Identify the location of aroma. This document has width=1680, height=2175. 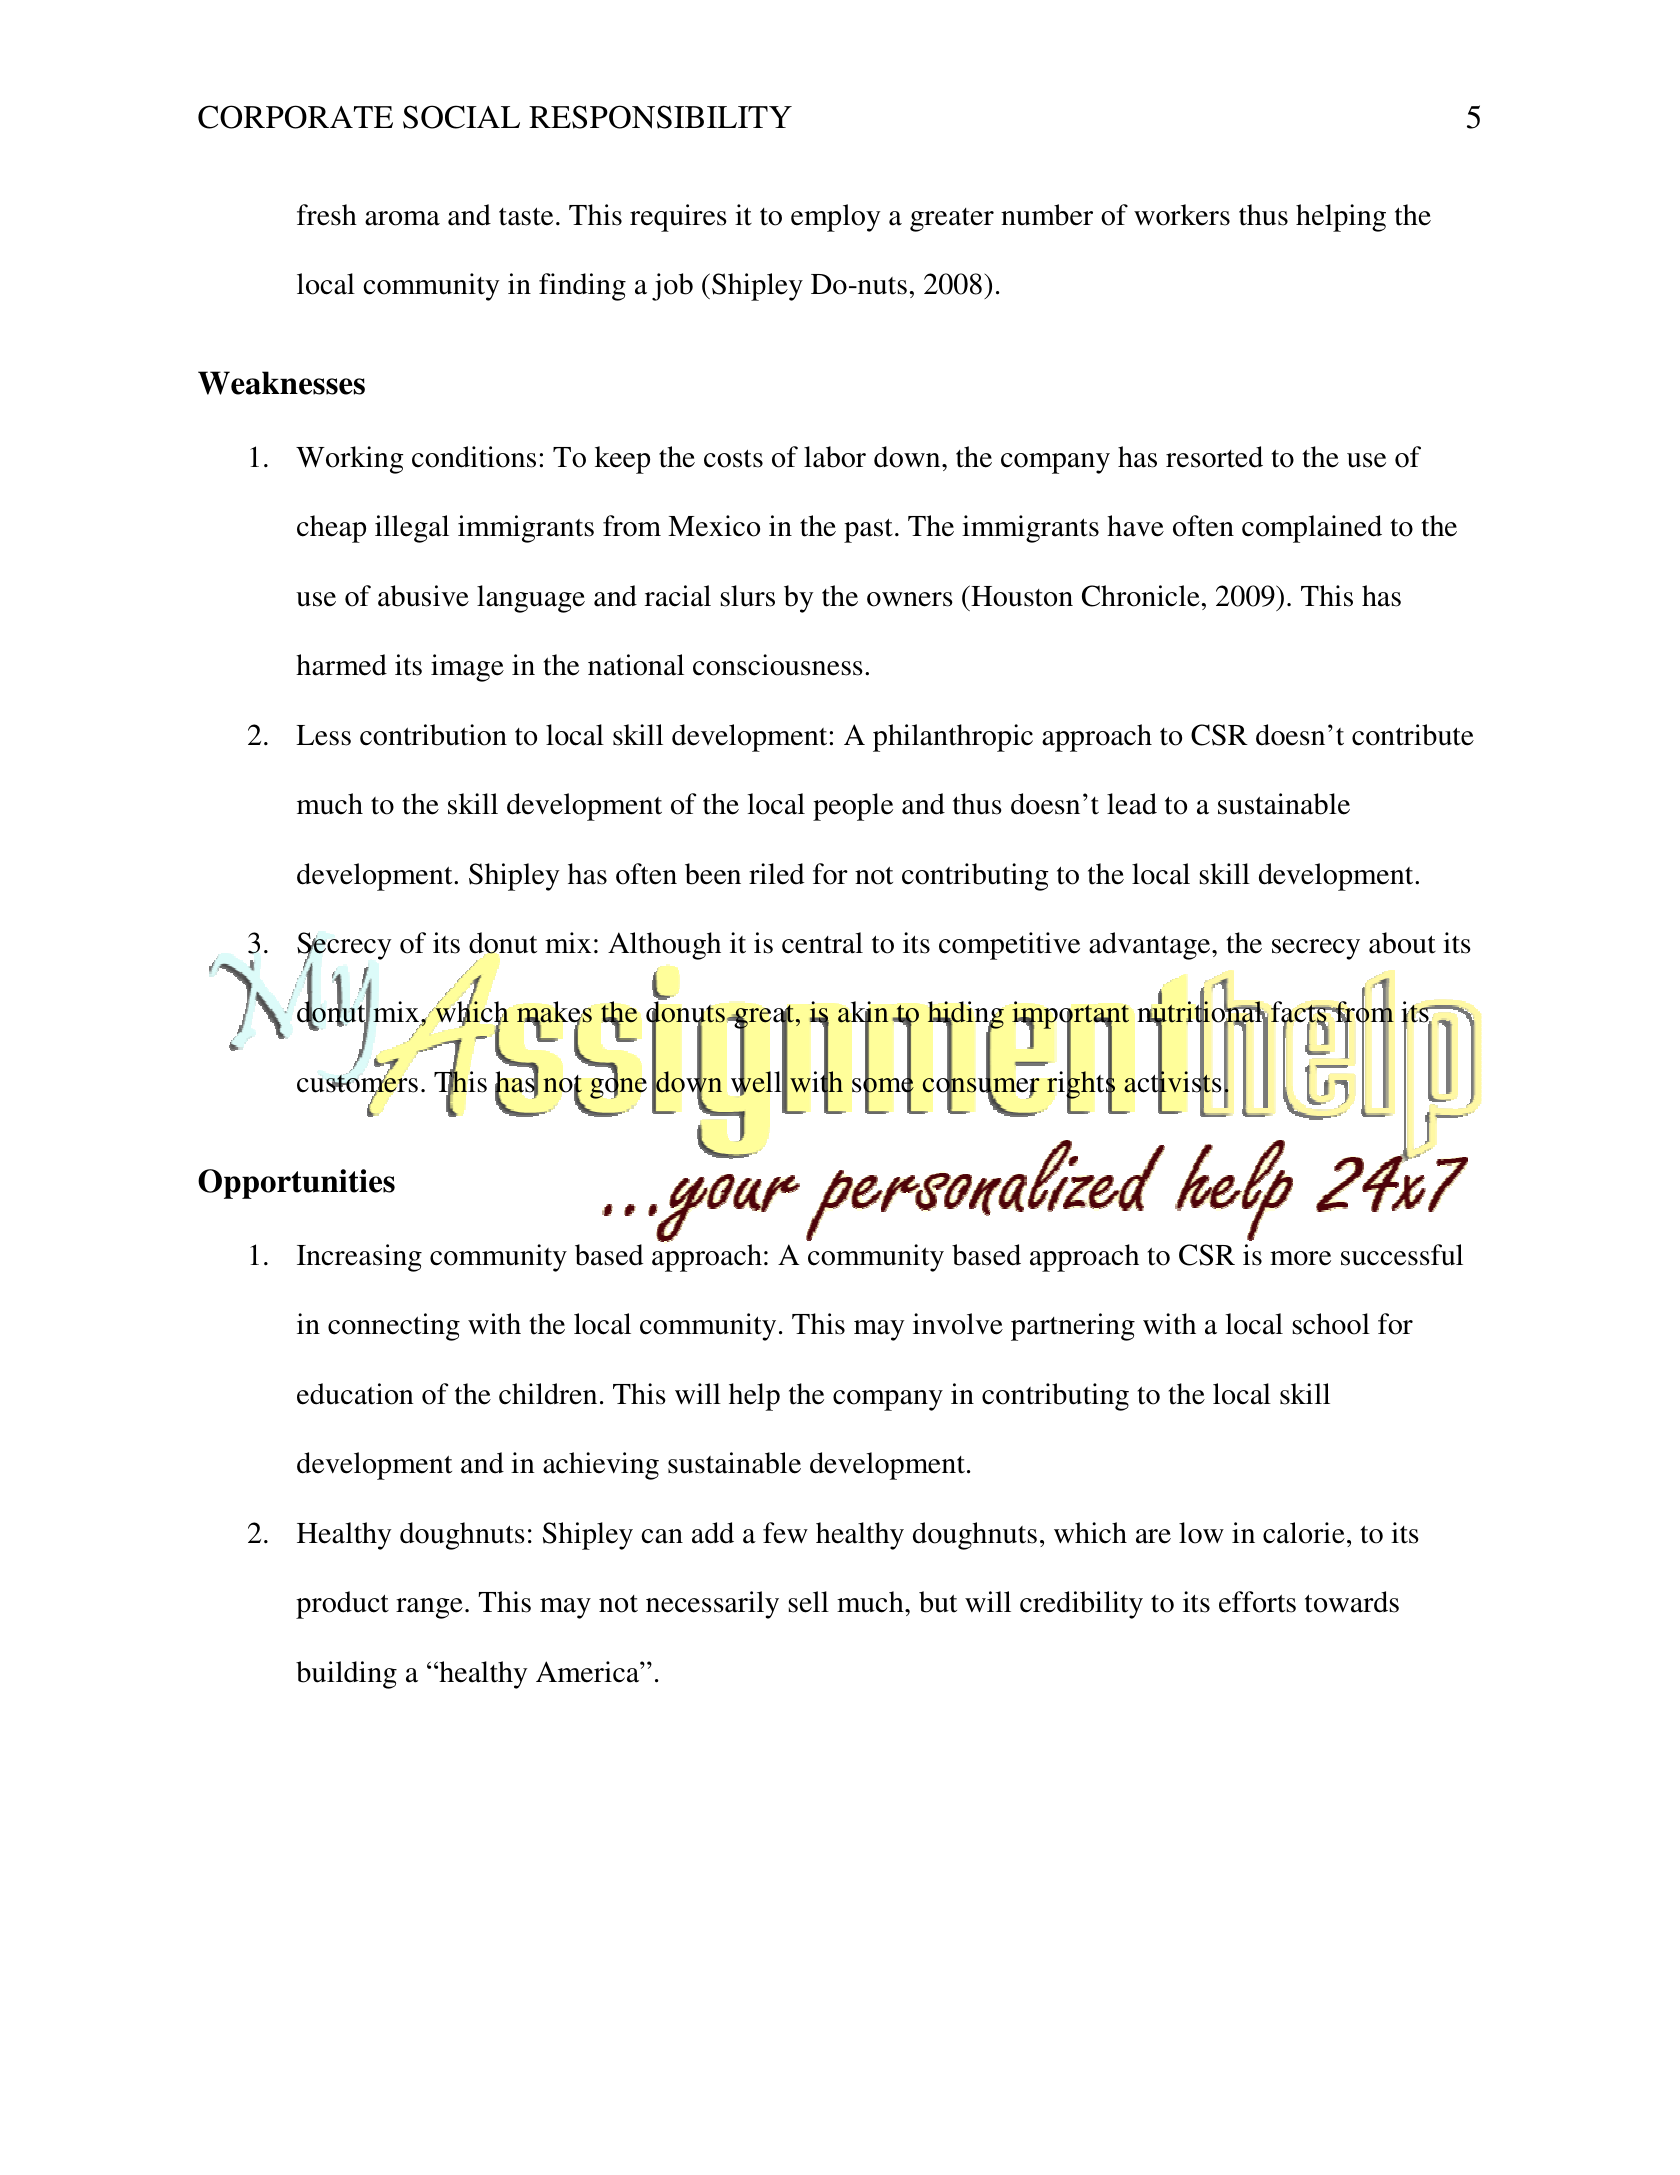
(402, 218).
